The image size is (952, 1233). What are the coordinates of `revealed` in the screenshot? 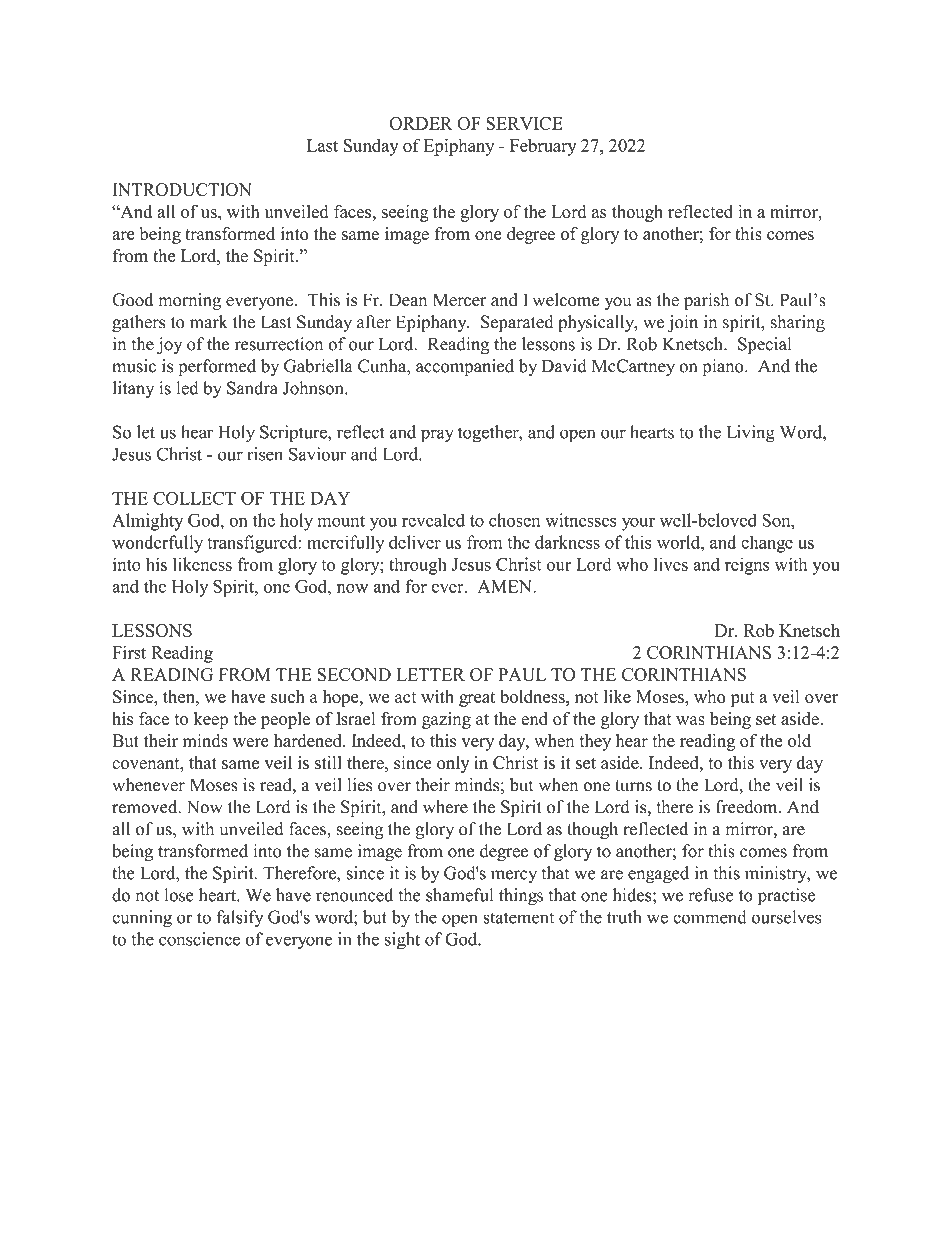 It's located at (433, 520).
